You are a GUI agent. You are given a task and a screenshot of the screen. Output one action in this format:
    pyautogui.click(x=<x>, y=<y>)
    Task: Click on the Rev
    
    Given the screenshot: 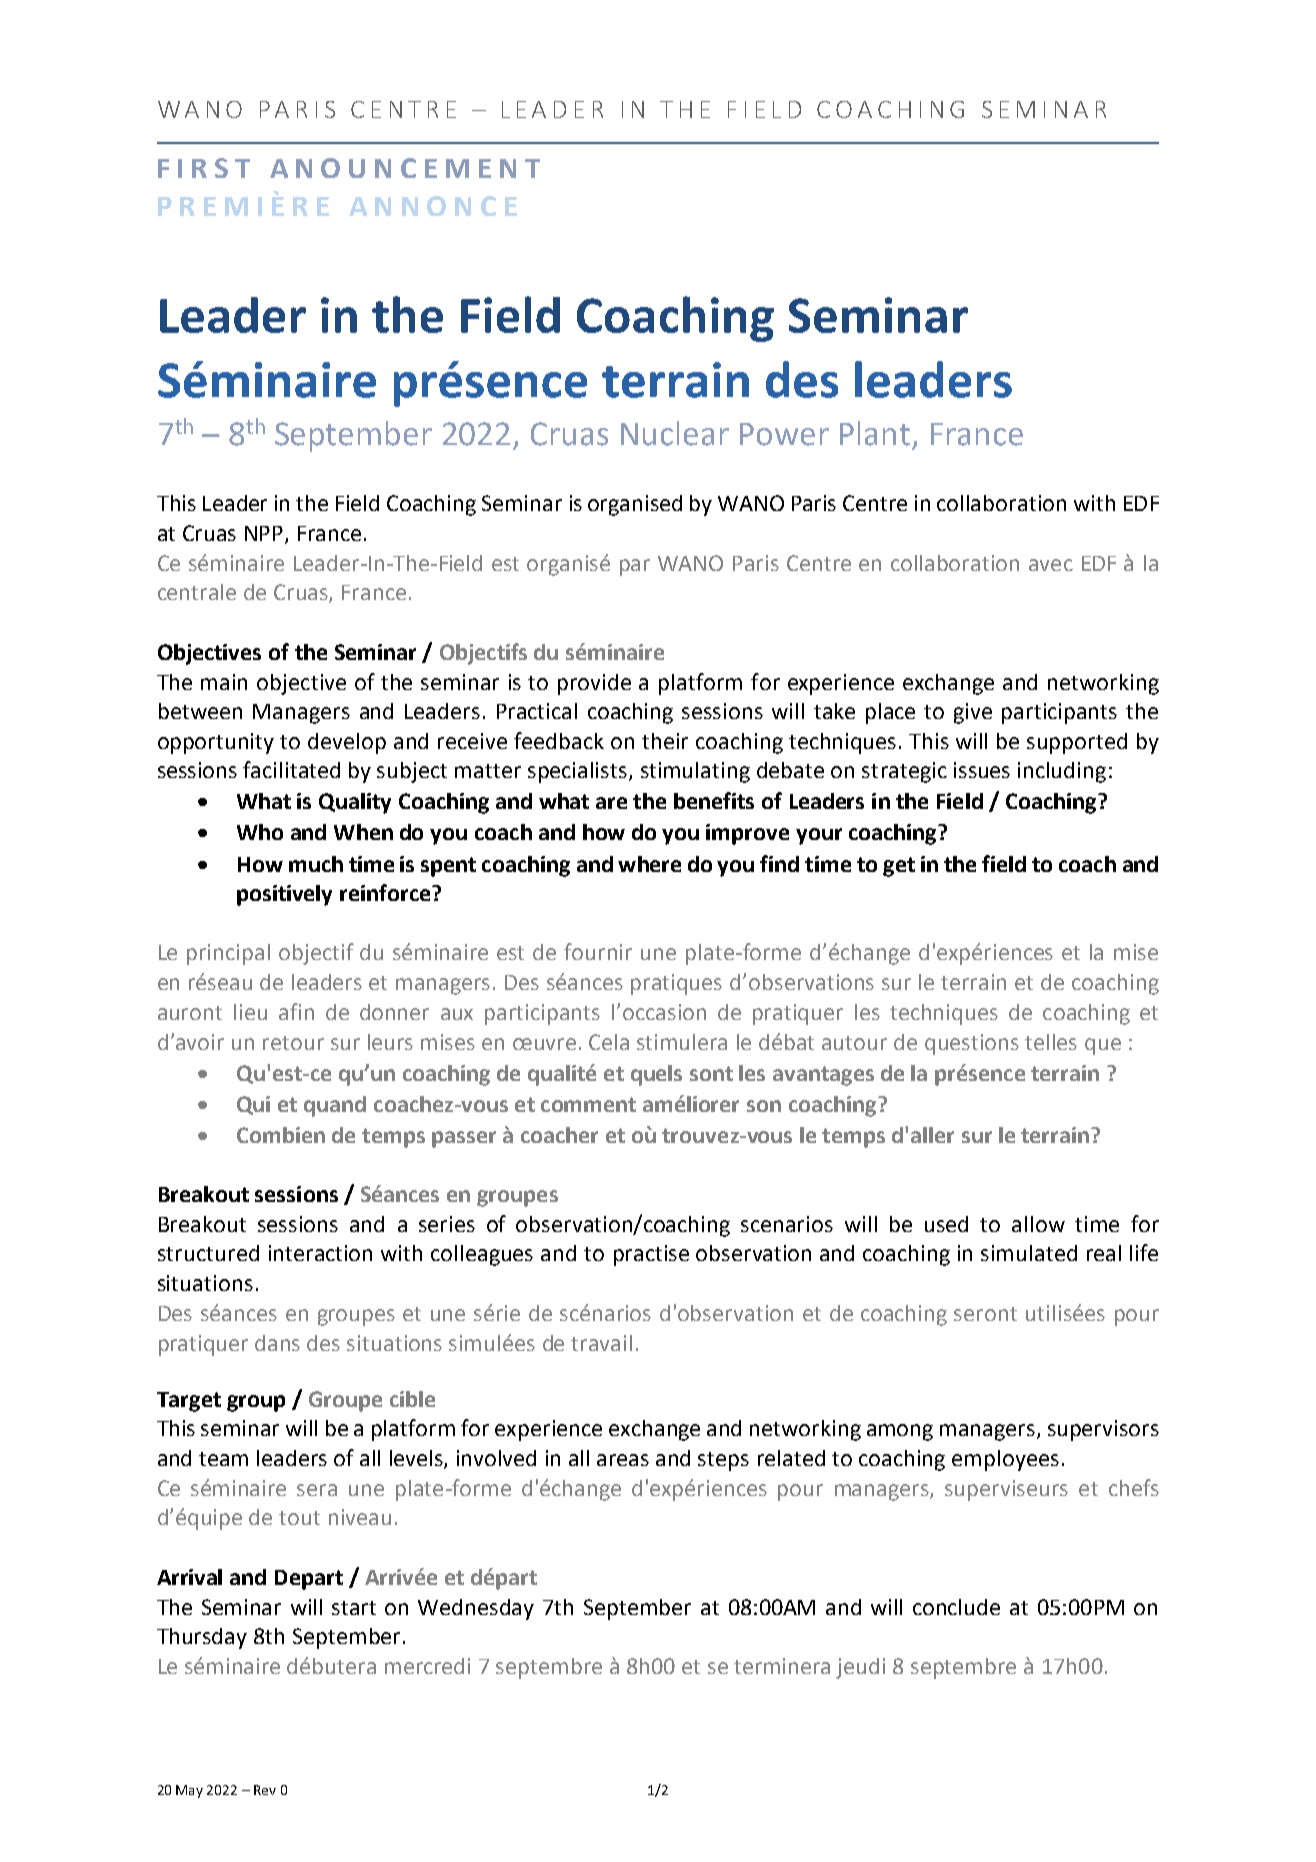 What is the action you would take?
    pyautogui.click(x=265, y=1790)
